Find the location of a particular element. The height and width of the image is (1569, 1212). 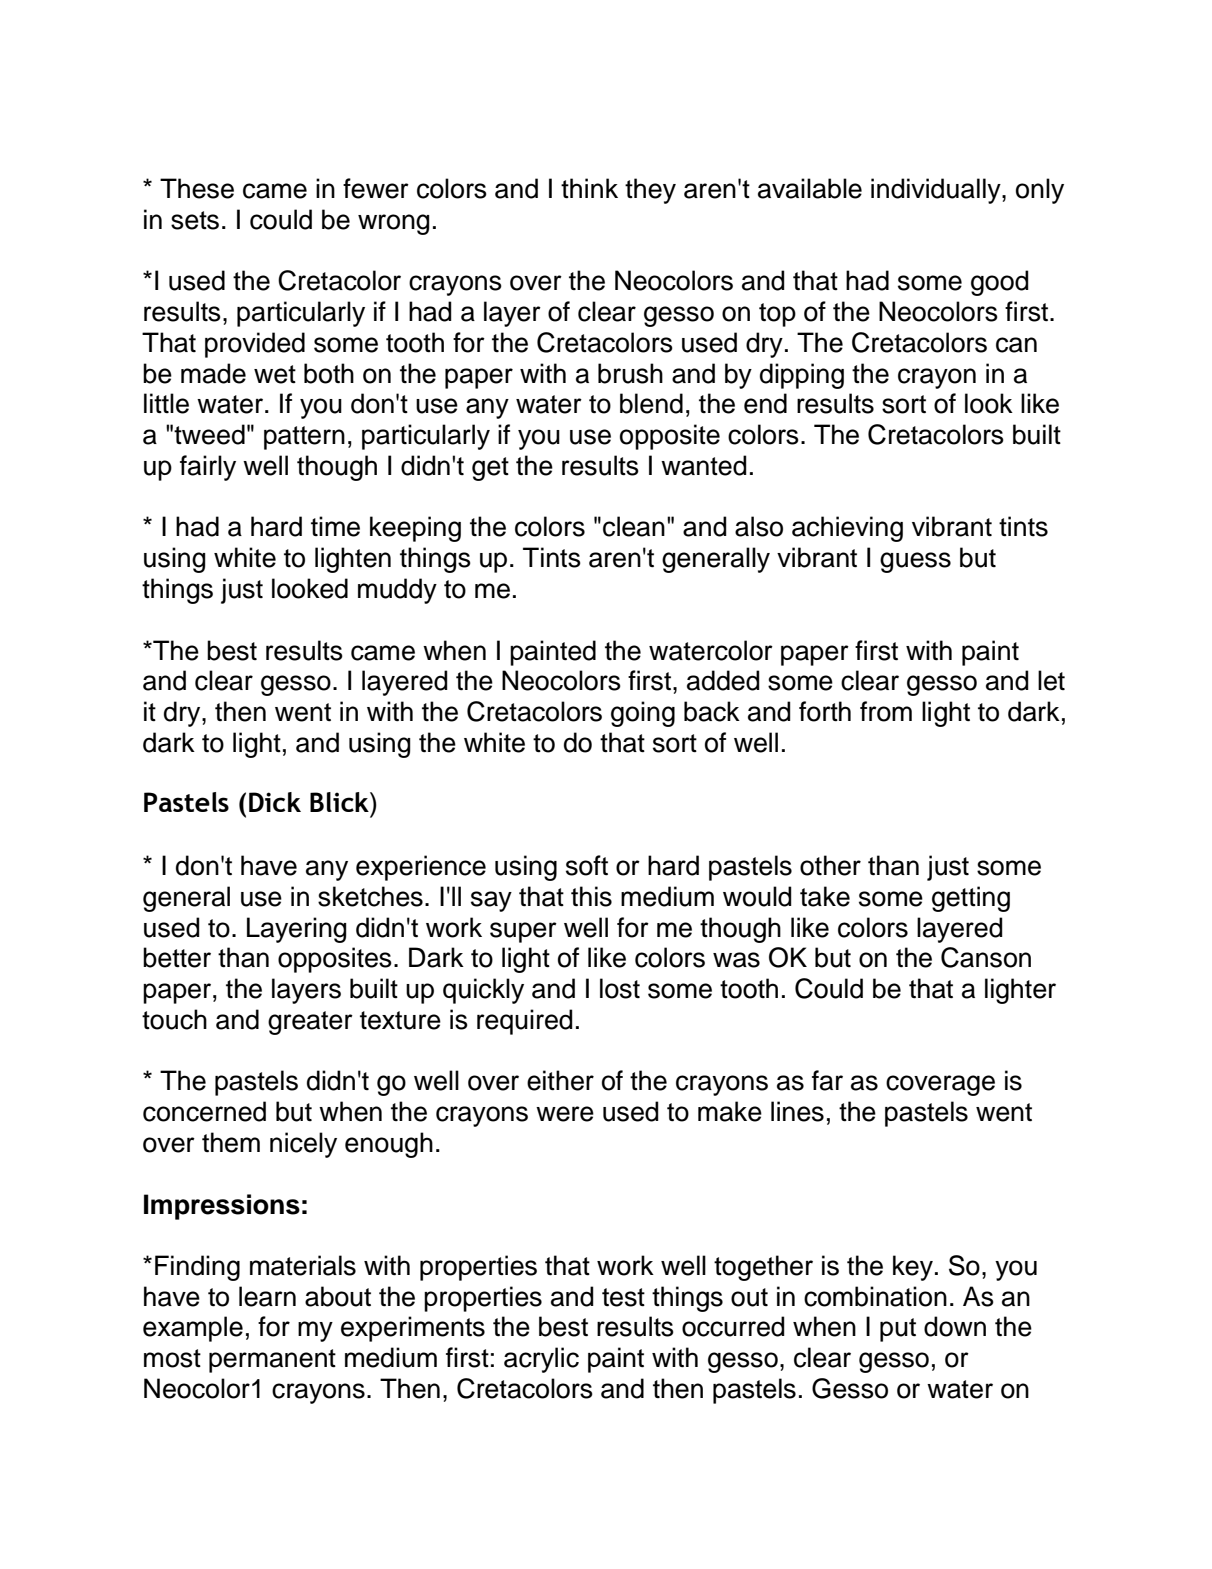

learn is located at coordinates (267, 1296).
